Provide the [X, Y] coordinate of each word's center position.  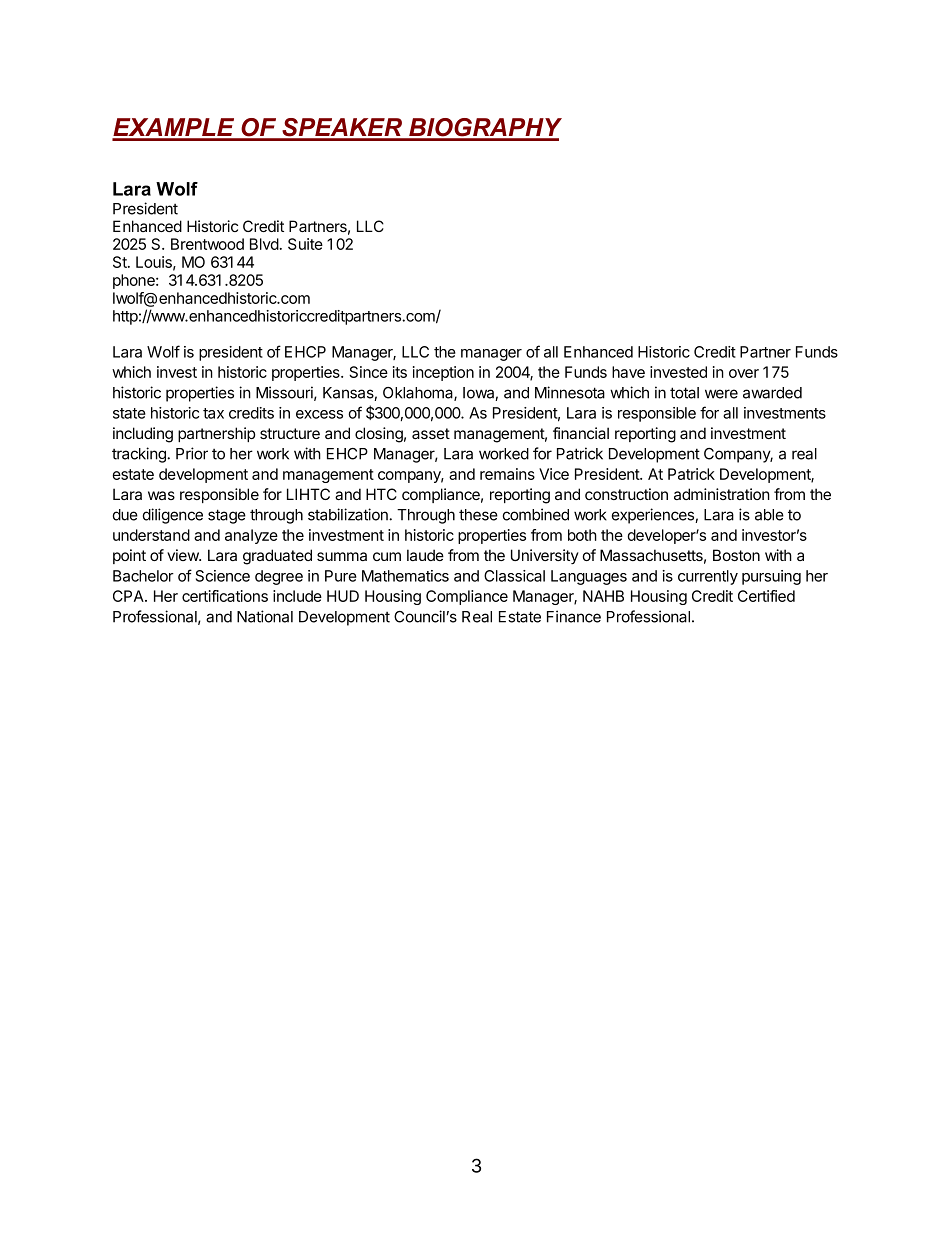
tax [213, 413]
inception [443, 373]
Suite [305, 244]
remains [507, 474]
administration [722, 494]
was [161, 495]
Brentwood [207, 244]
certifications [225, 596]
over [744, 373]
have [628, 372]
